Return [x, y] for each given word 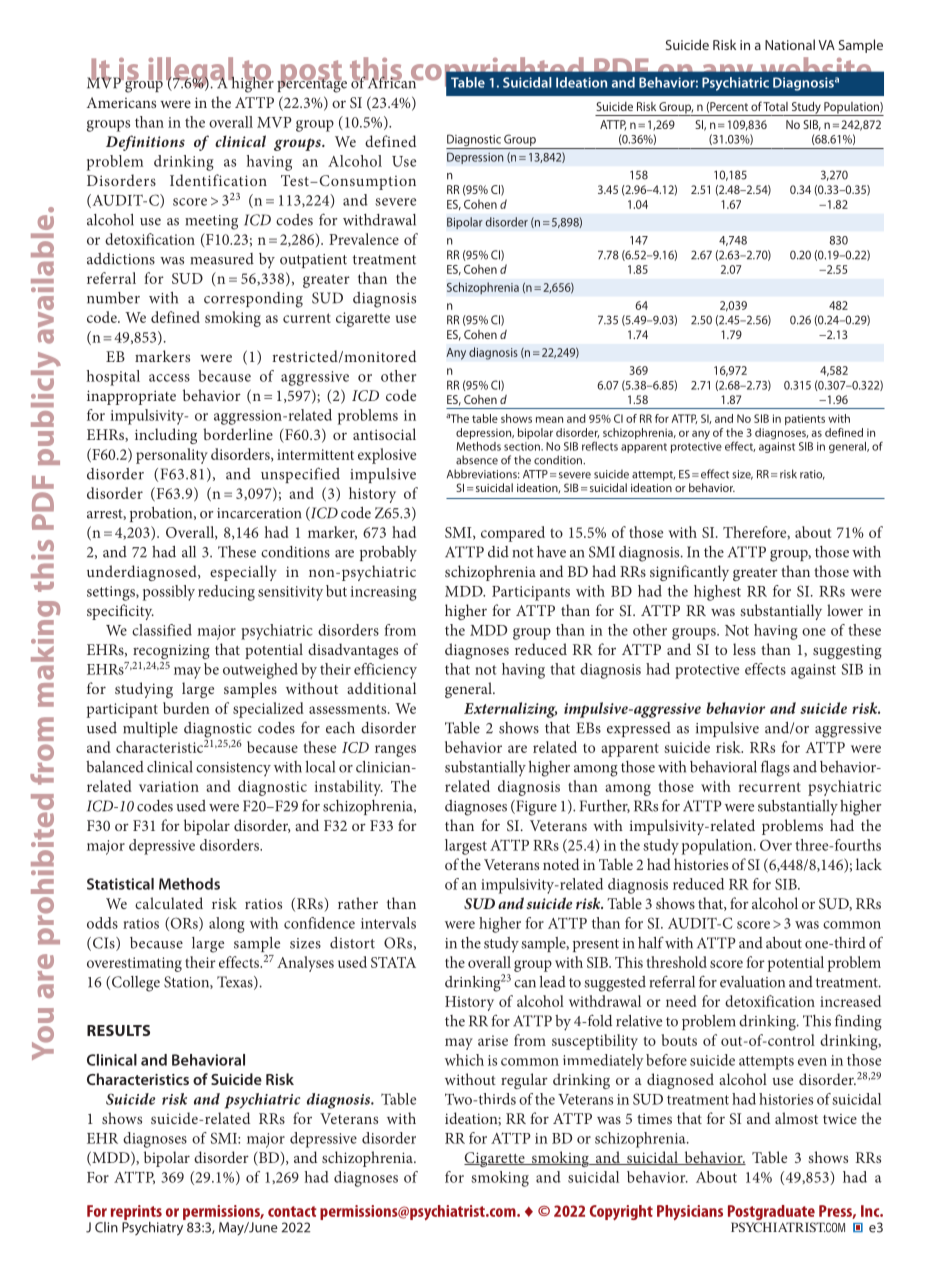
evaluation [752, 982]
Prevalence [364, 239]
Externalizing [510, 710]
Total [775, 106]
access [169, 378]
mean [549, 419]
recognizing [171, 651]
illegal [191, 73]
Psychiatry [154, 1227]
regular [524, 1081]
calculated [169, 903]
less [744, 649]
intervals [388, 923]
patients [805, 419]
